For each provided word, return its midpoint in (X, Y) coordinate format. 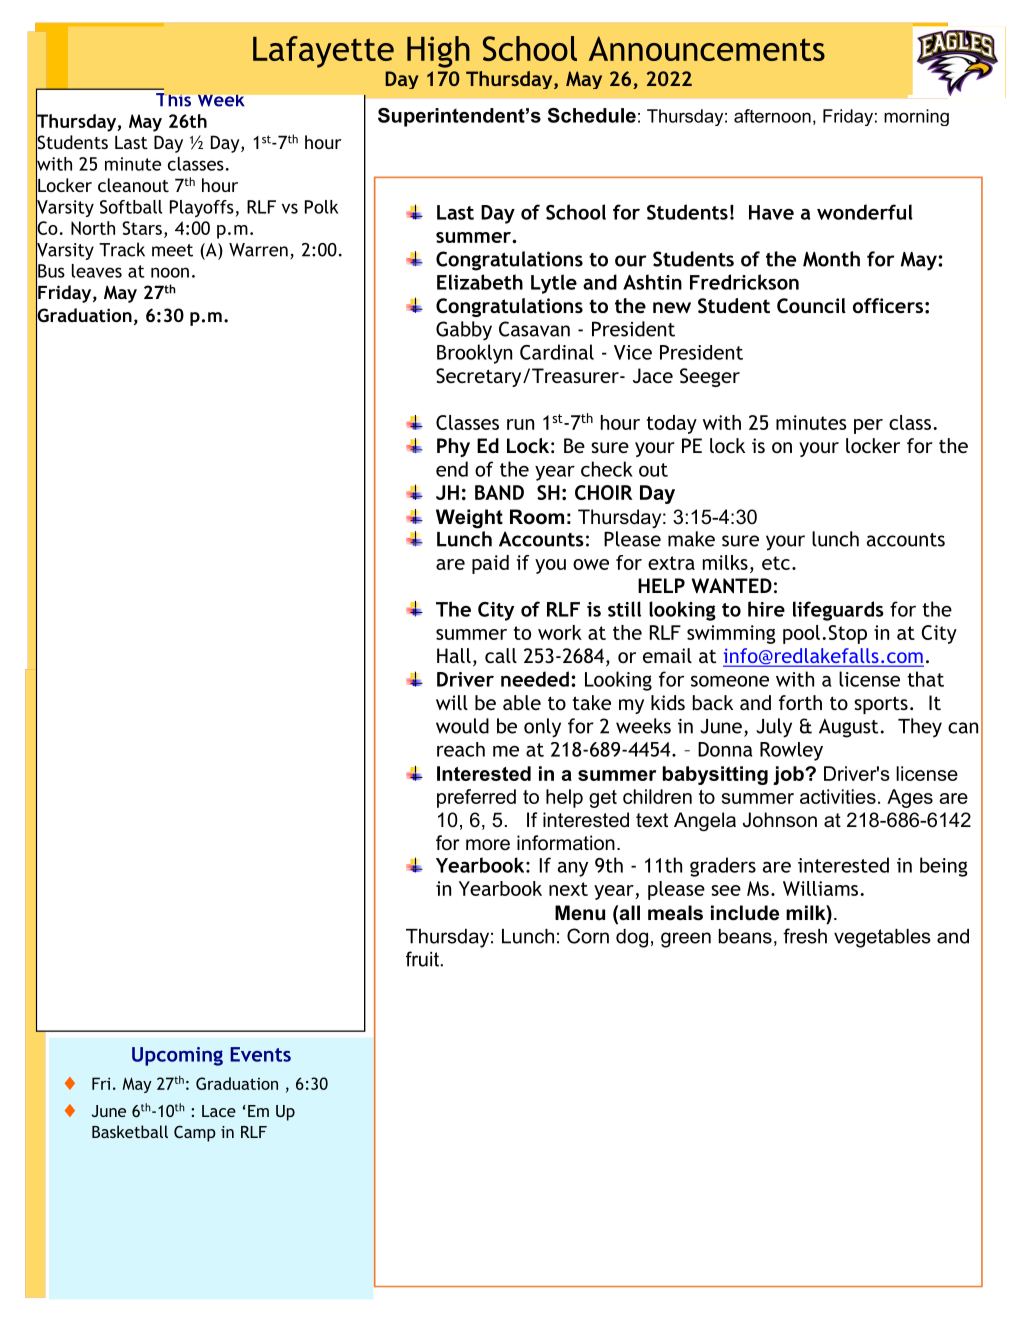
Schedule (592, 115)
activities (838, 796)
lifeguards (838, 611)
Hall (454, 655)
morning (916, 117)
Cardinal (557, 352)
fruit (422, 959)
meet (172, 250)
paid (490, 564)
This (173, 100)
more (488, 845)
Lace (219, 1111)
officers (888, 305)
